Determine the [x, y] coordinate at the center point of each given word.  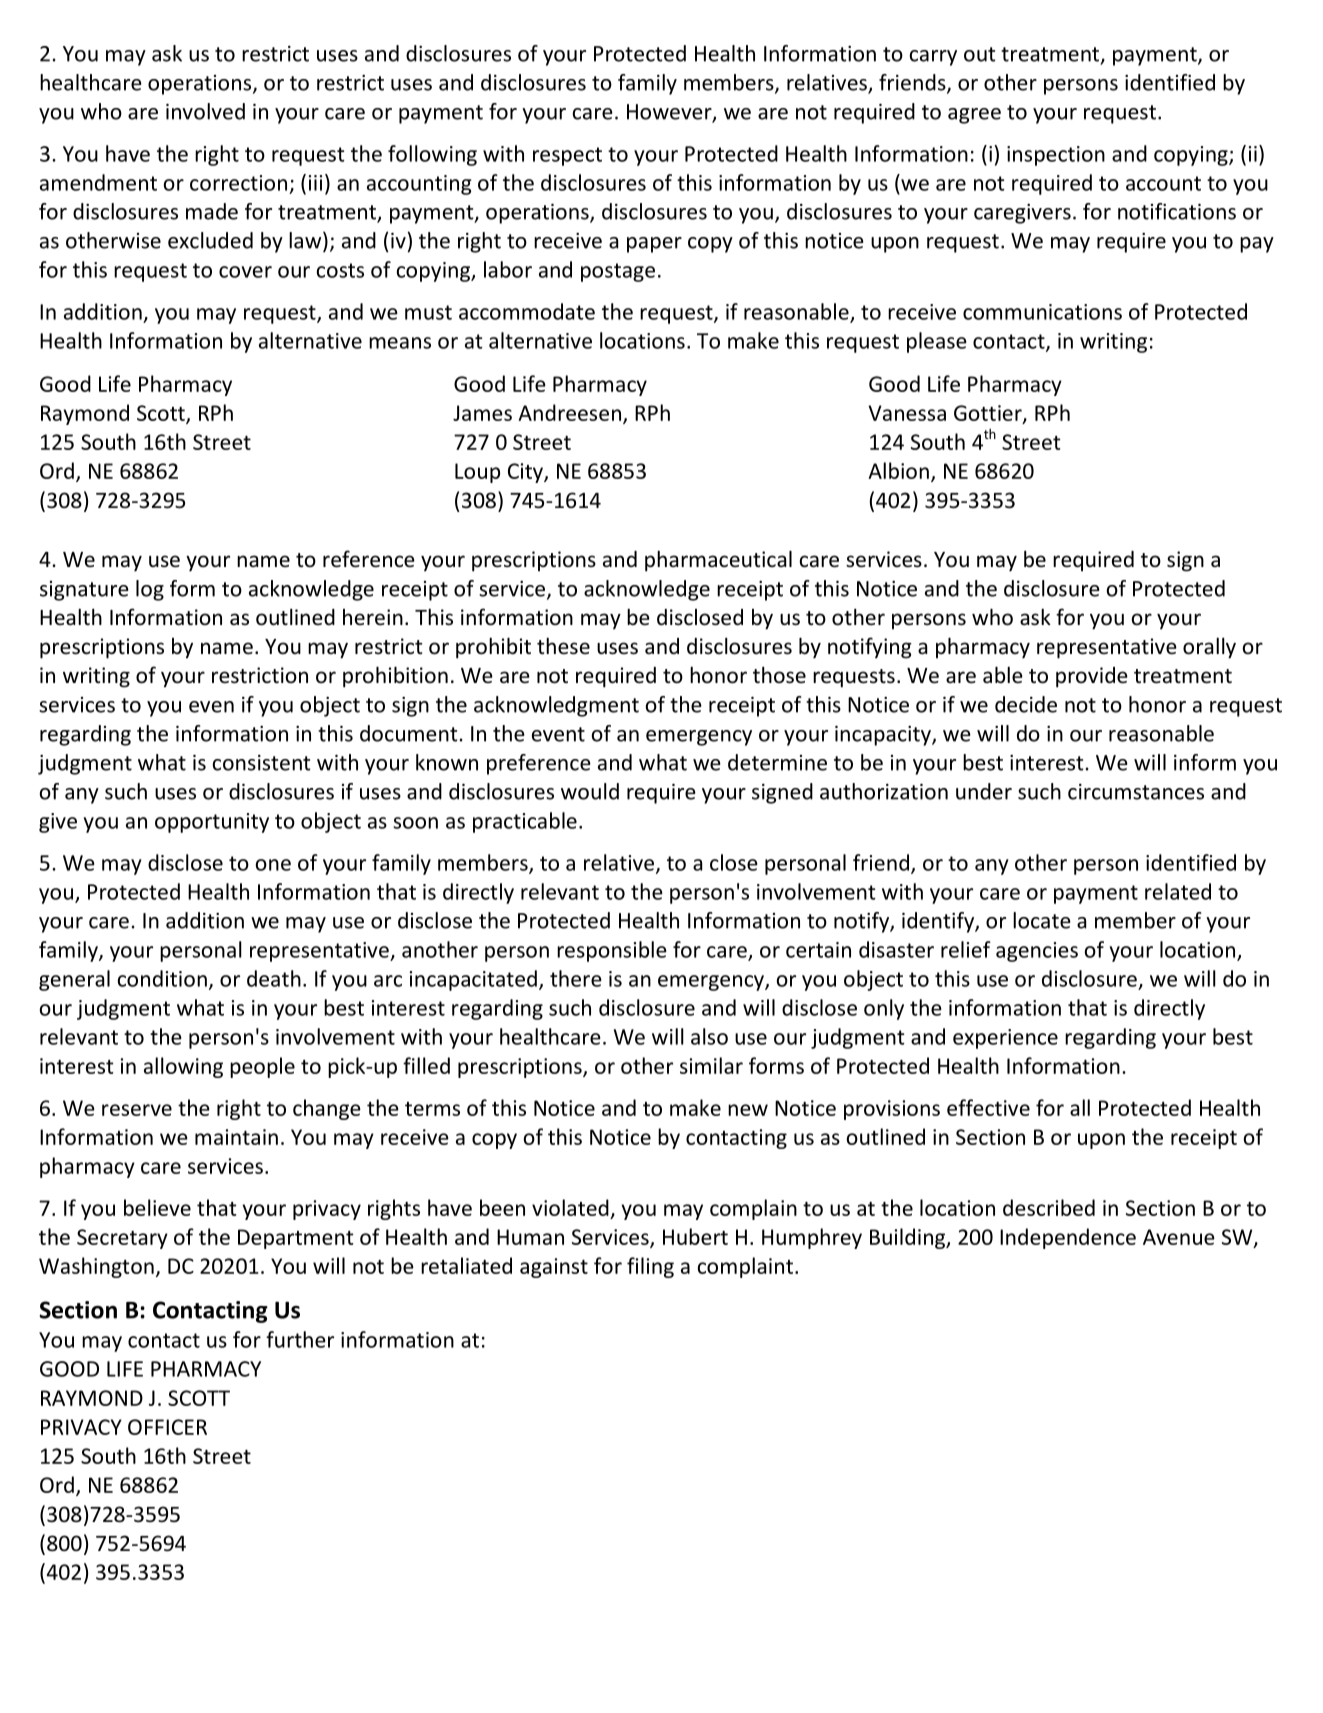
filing [650, 1267]
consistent [261, 763]
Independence [1068, 1238]
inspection [1056, 156]
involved [205, 111]
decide [1026, 704]
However [670, 113]
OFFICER [167, 1427]
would [590, 791]
